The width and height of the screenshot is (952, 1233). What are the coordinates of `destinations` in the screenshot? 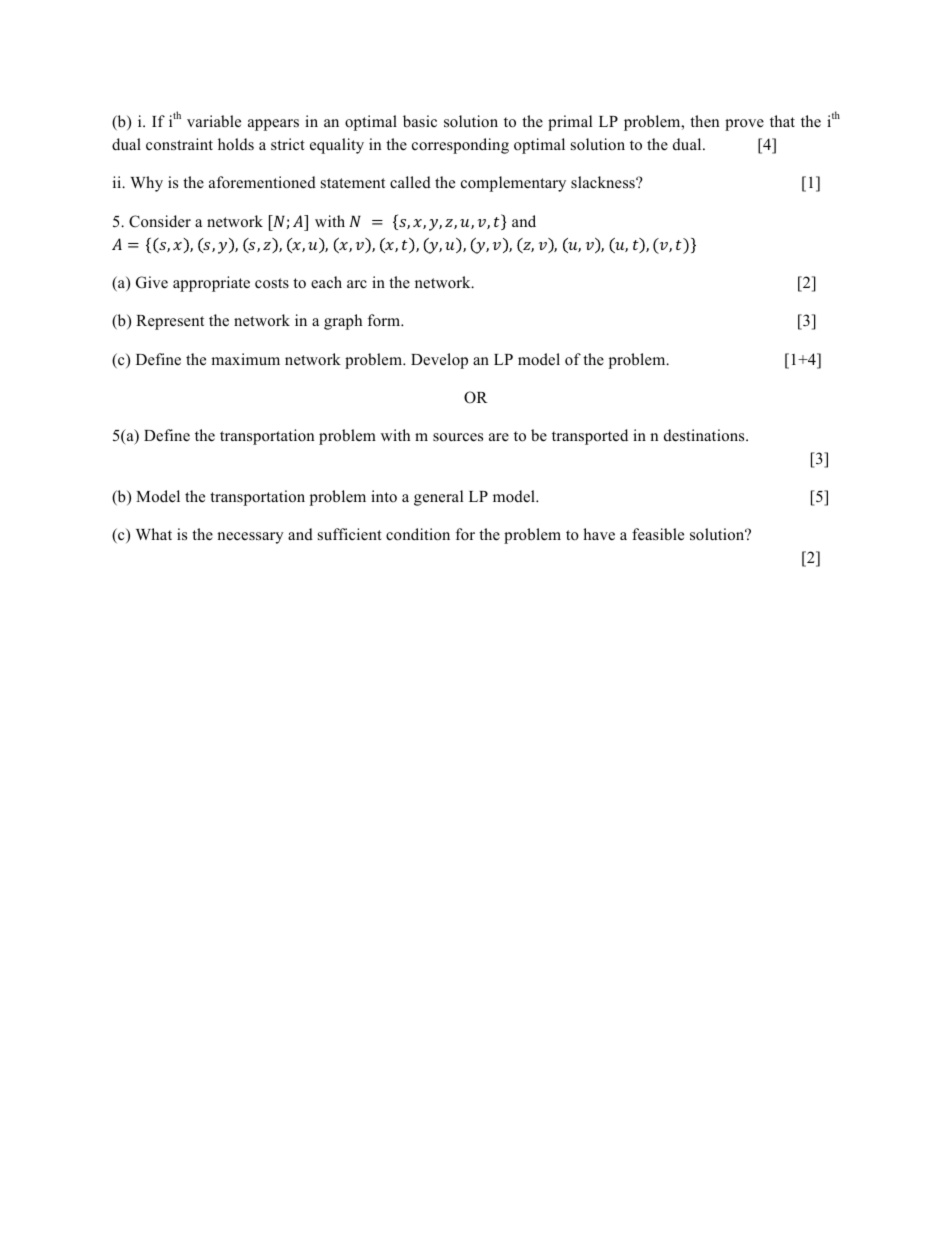 It's located at (705, 435).
